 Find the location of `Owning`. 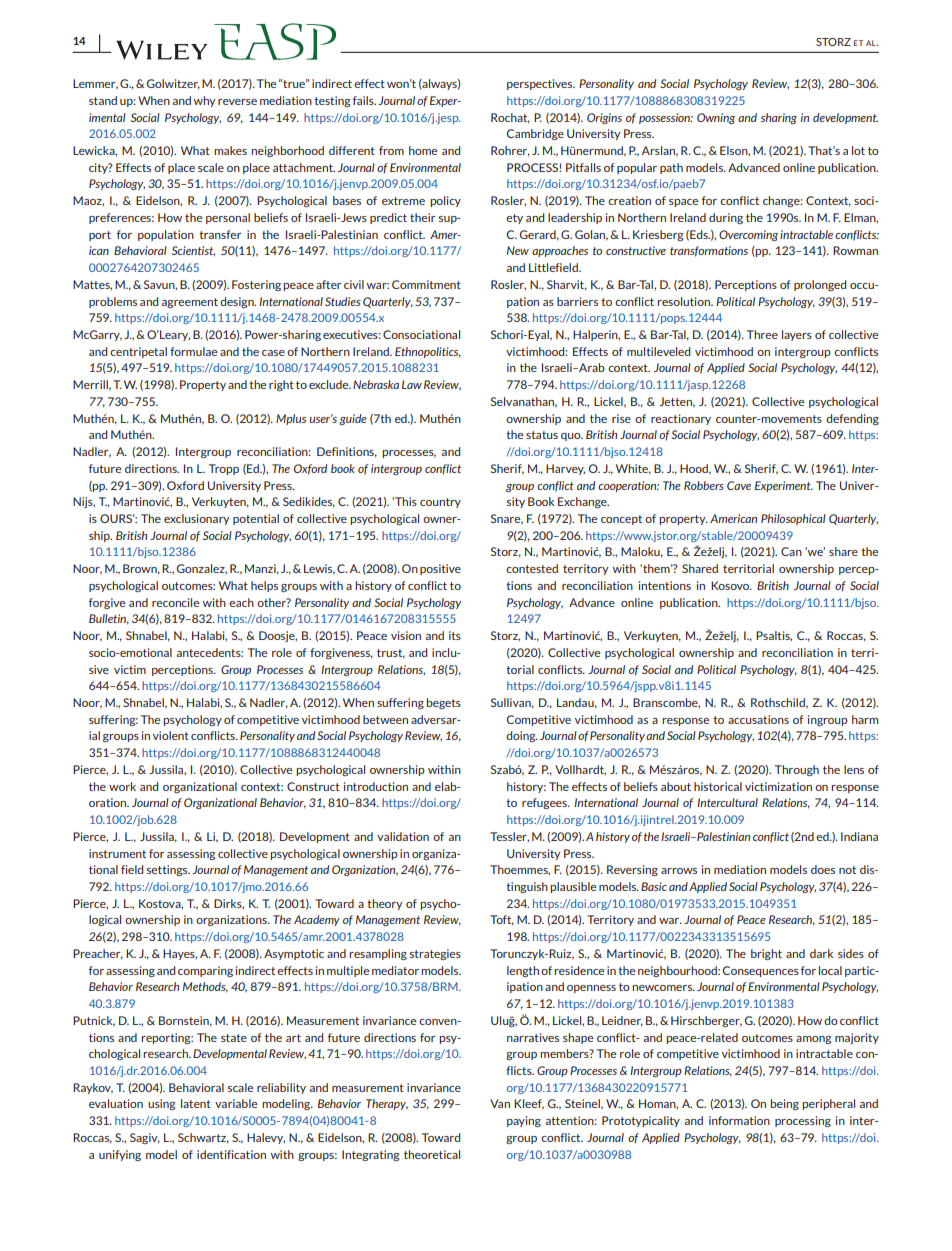

Owning is located at coordinates (716, 118).
